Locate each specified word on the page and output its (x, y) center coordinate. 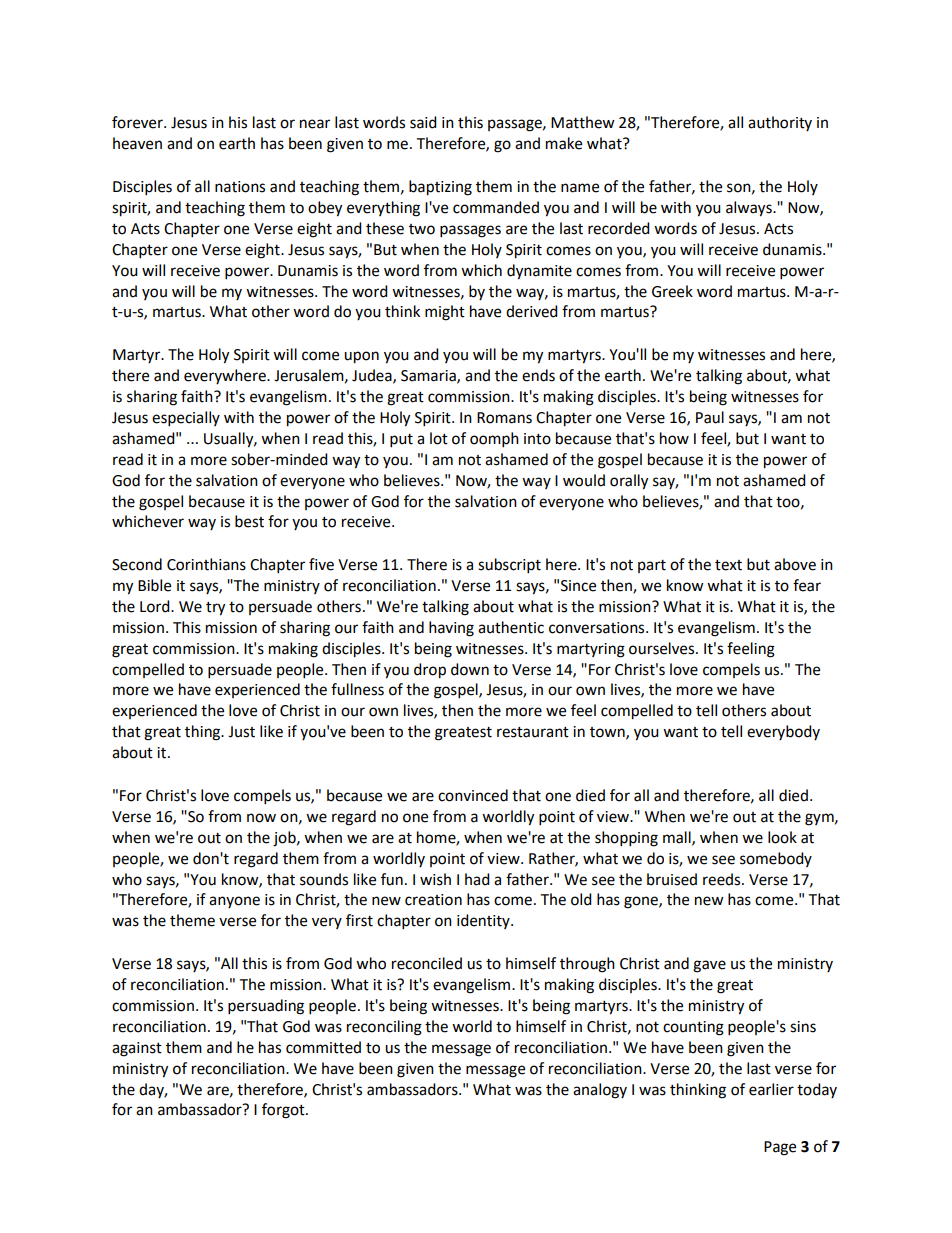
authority (780, 123)
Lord (156, 606)
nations (240, 187)
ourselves (663, 648)
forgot (284, 1111)
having (451, 629)
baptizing (440, 188)
